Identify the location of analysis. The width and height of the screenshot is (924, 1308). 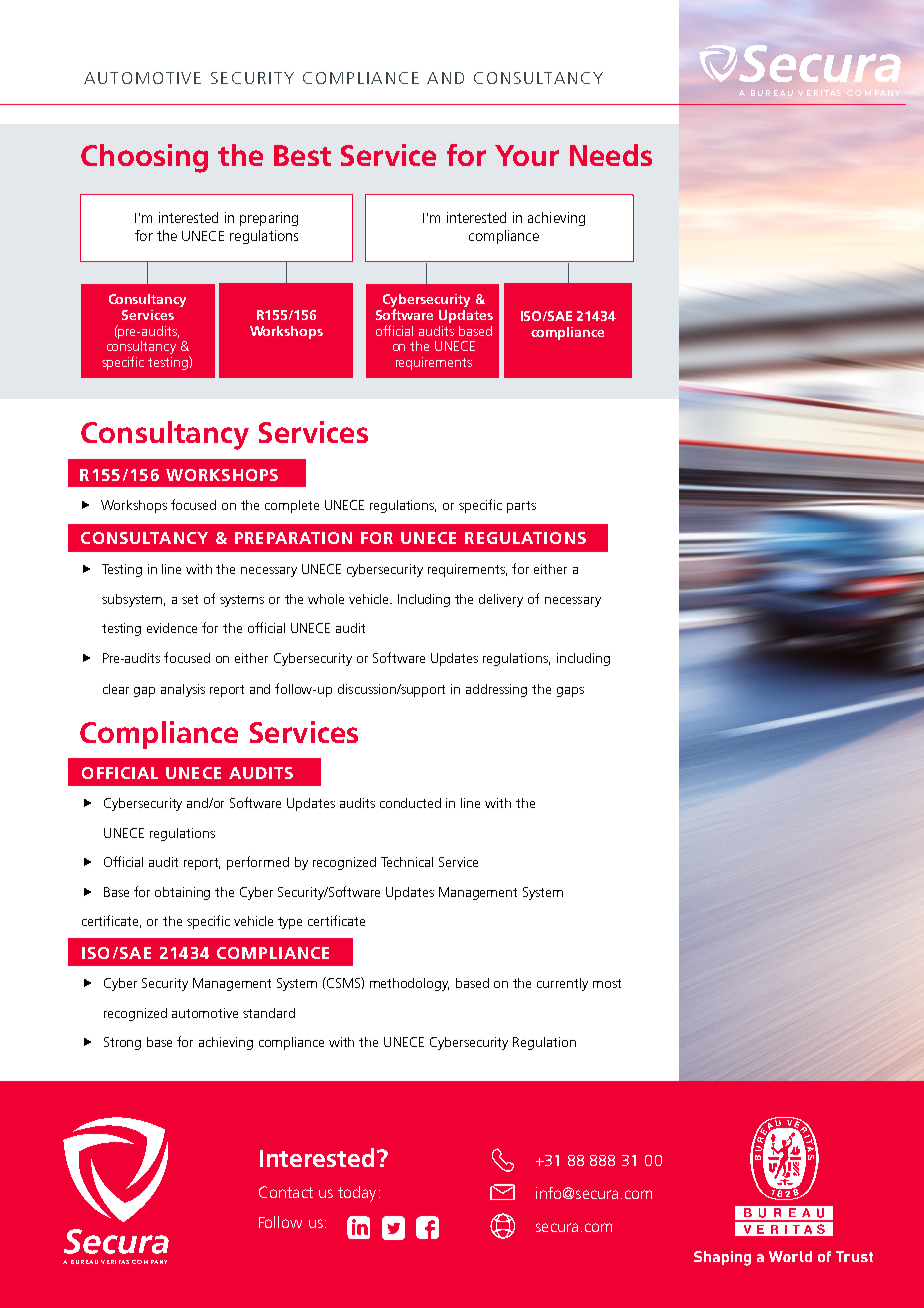
(183, 690).
